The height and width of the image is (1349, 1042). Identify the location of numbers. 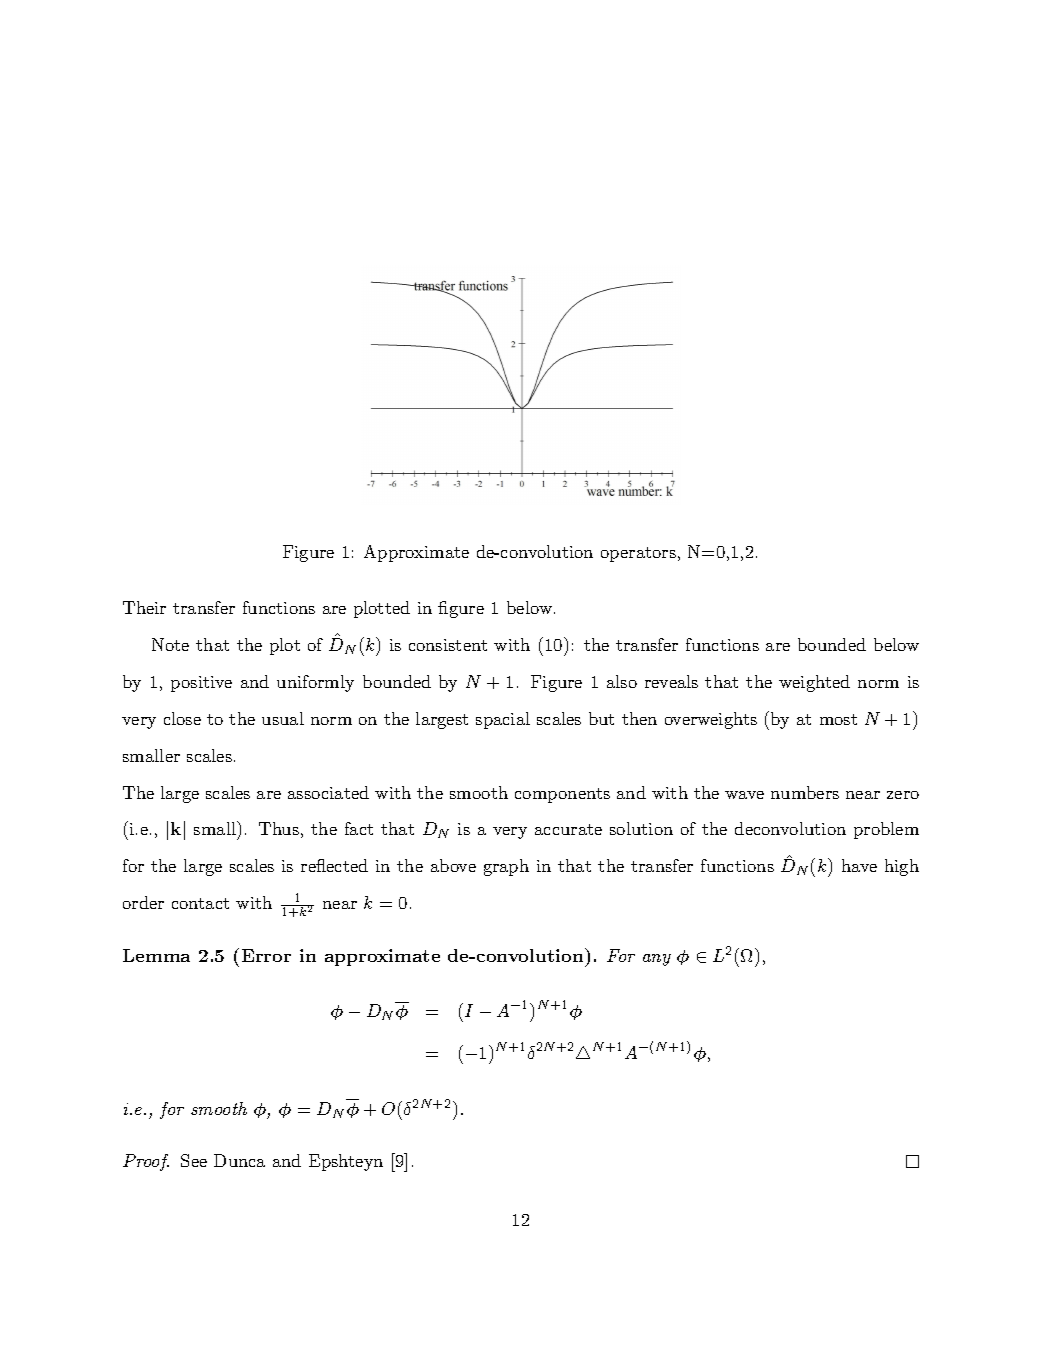
(805, 792).
